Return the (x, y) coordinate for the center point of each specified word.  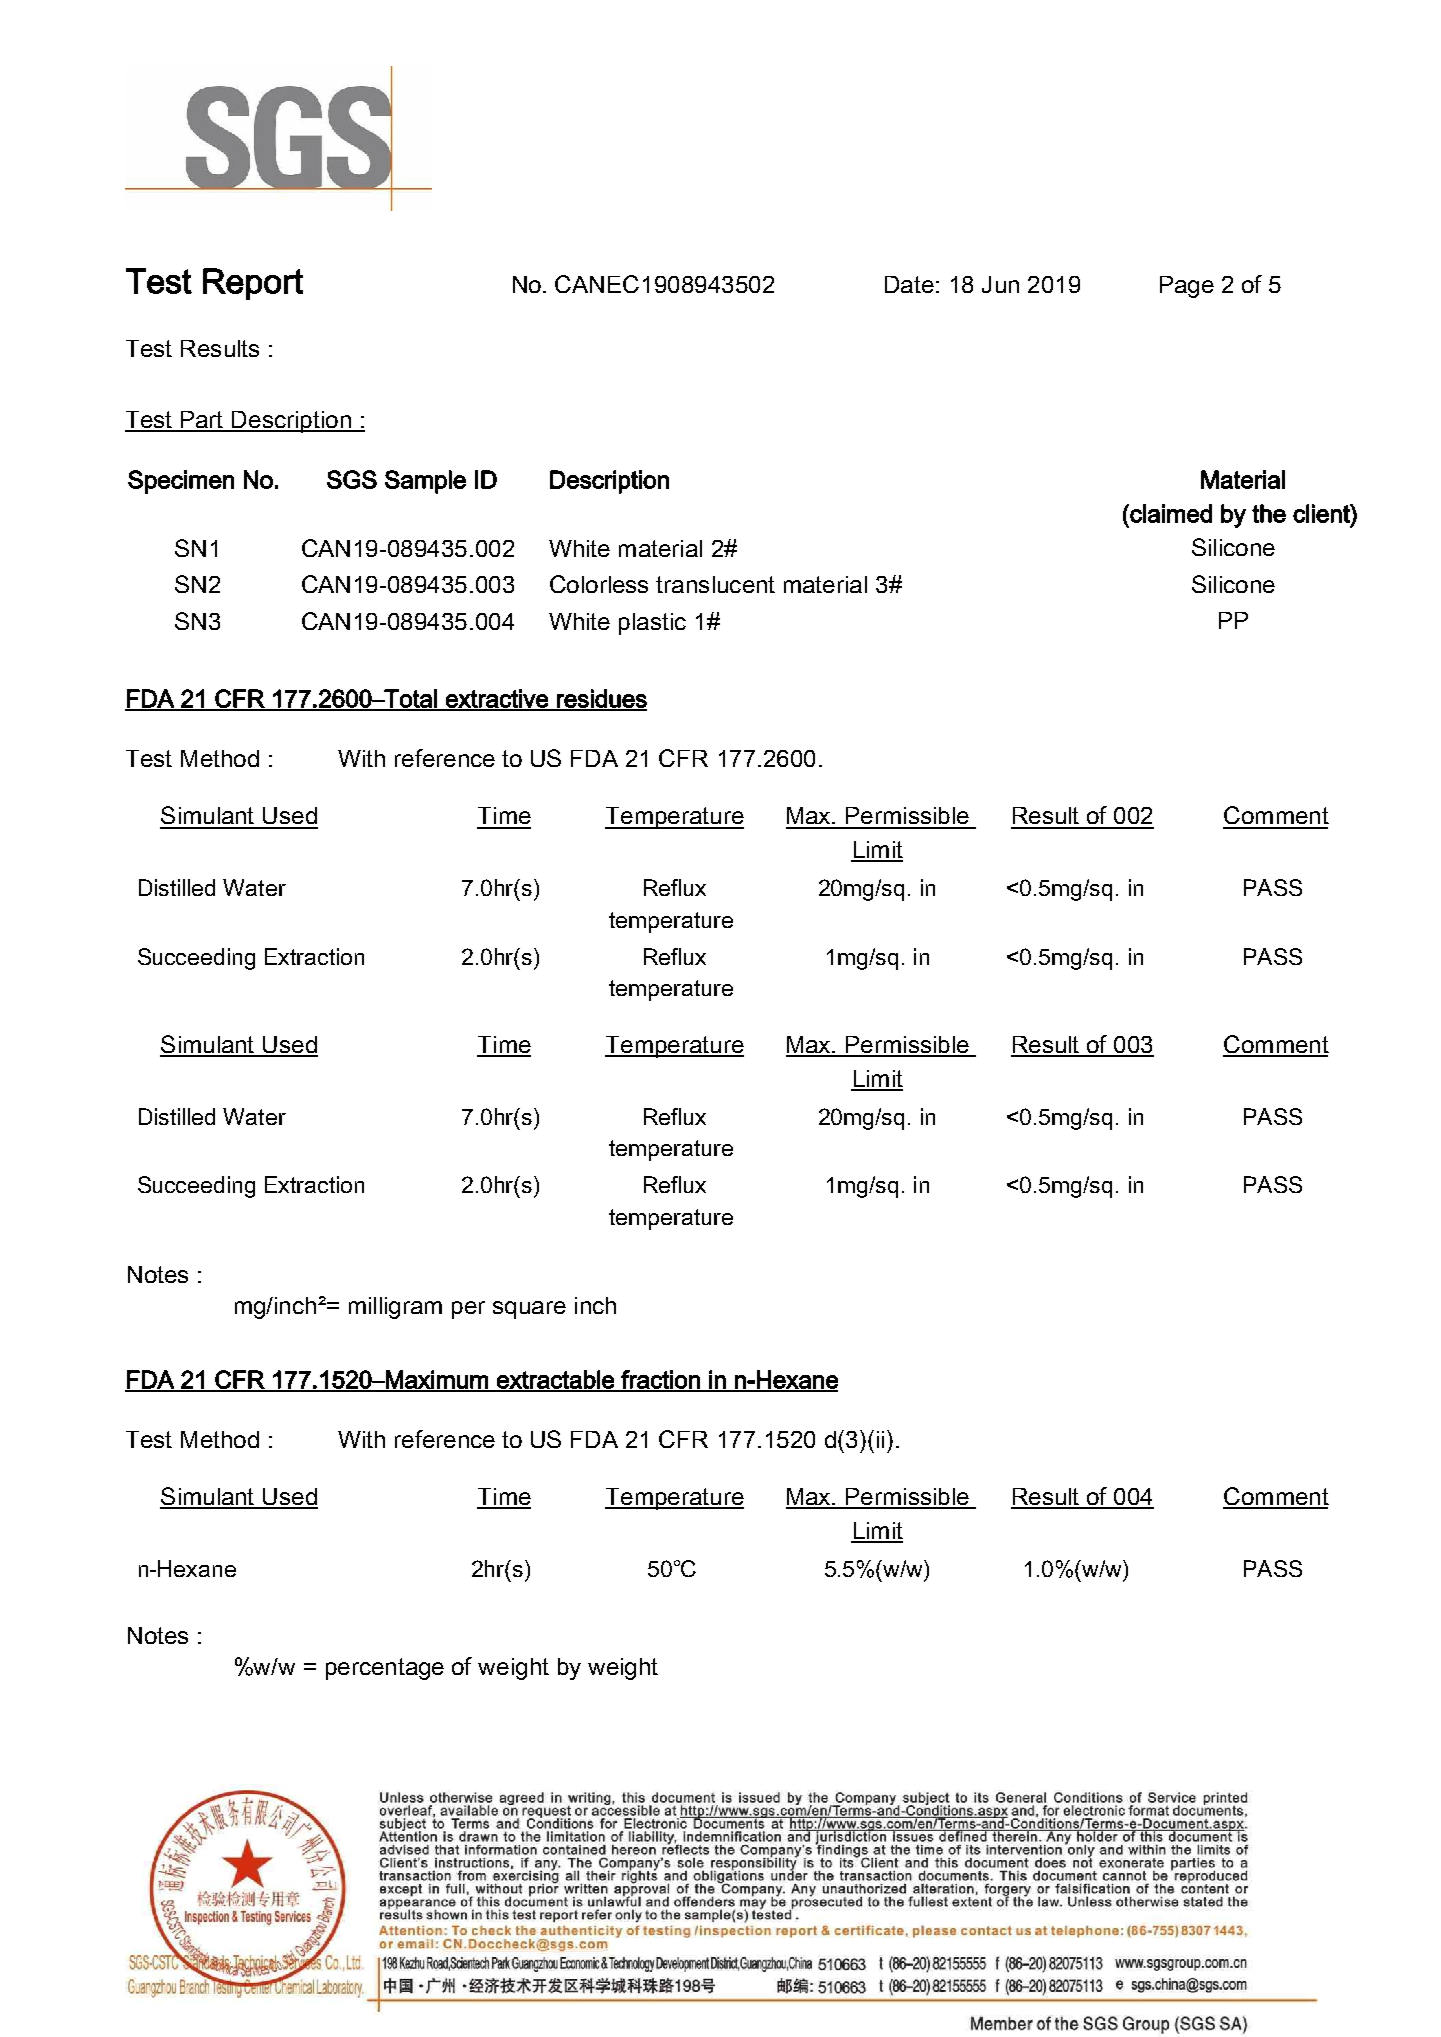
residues (601, 699)
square (529, 1310)
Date (909, 284)
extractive (497, 699)
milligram (395, 1308)
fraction (660, 1380)
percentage (385, 1669)
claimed (1170, 513)
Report (253, 284)
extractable (555, 1380)
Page (1187, 287)
